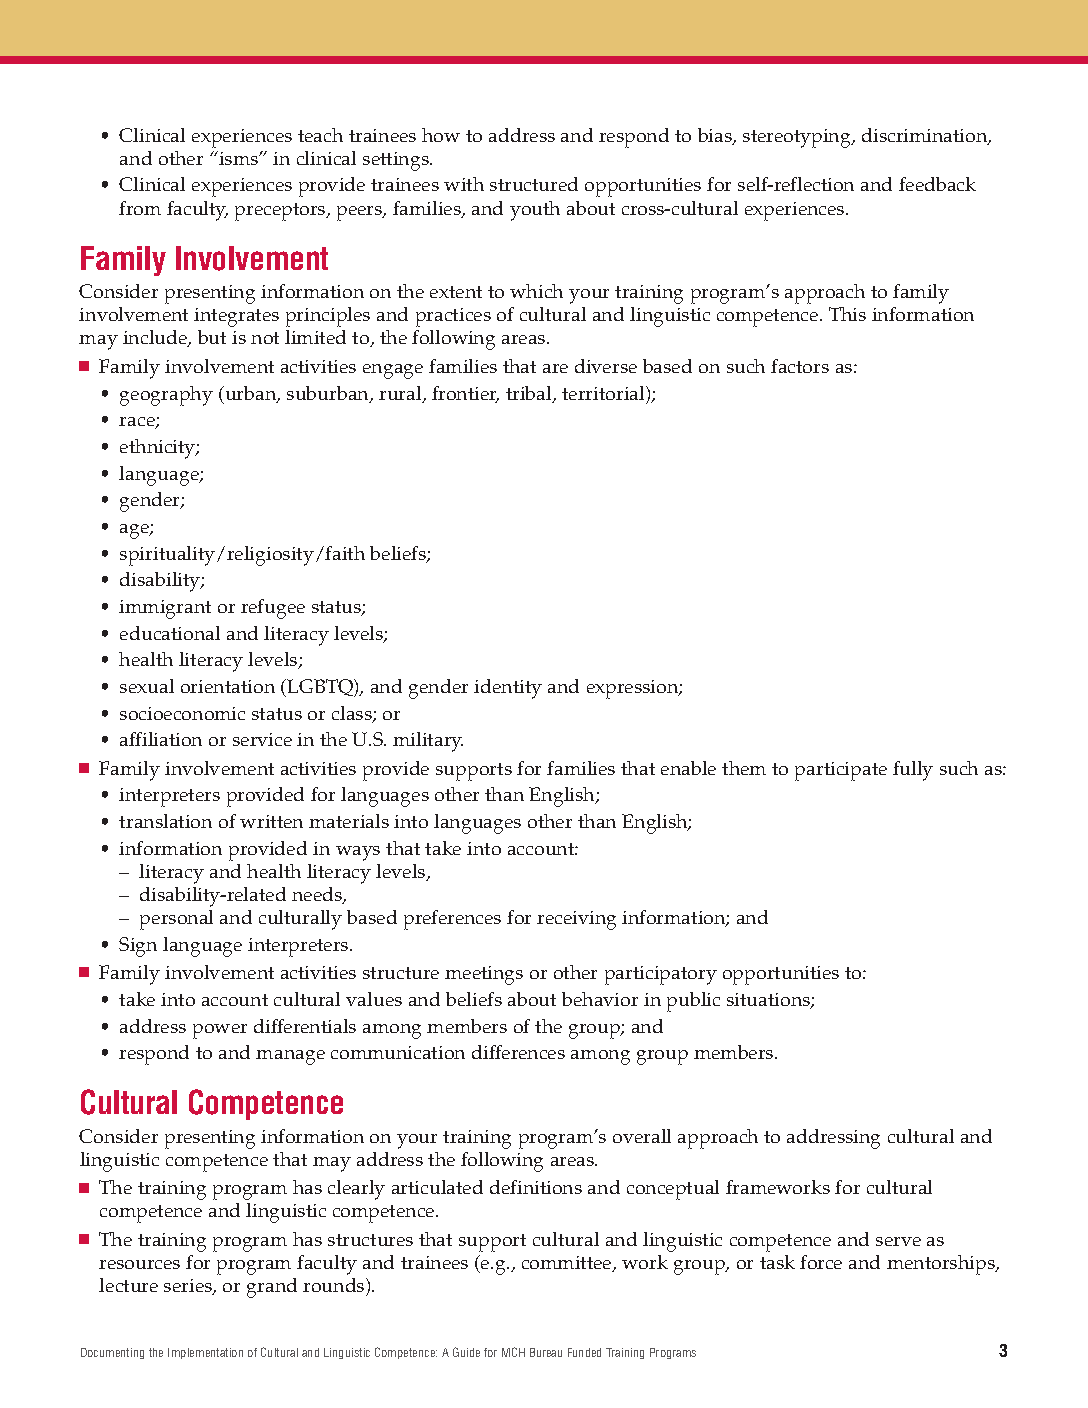 This image has height=1408, width=1088. I want to click on force, so click(821, 1262).
